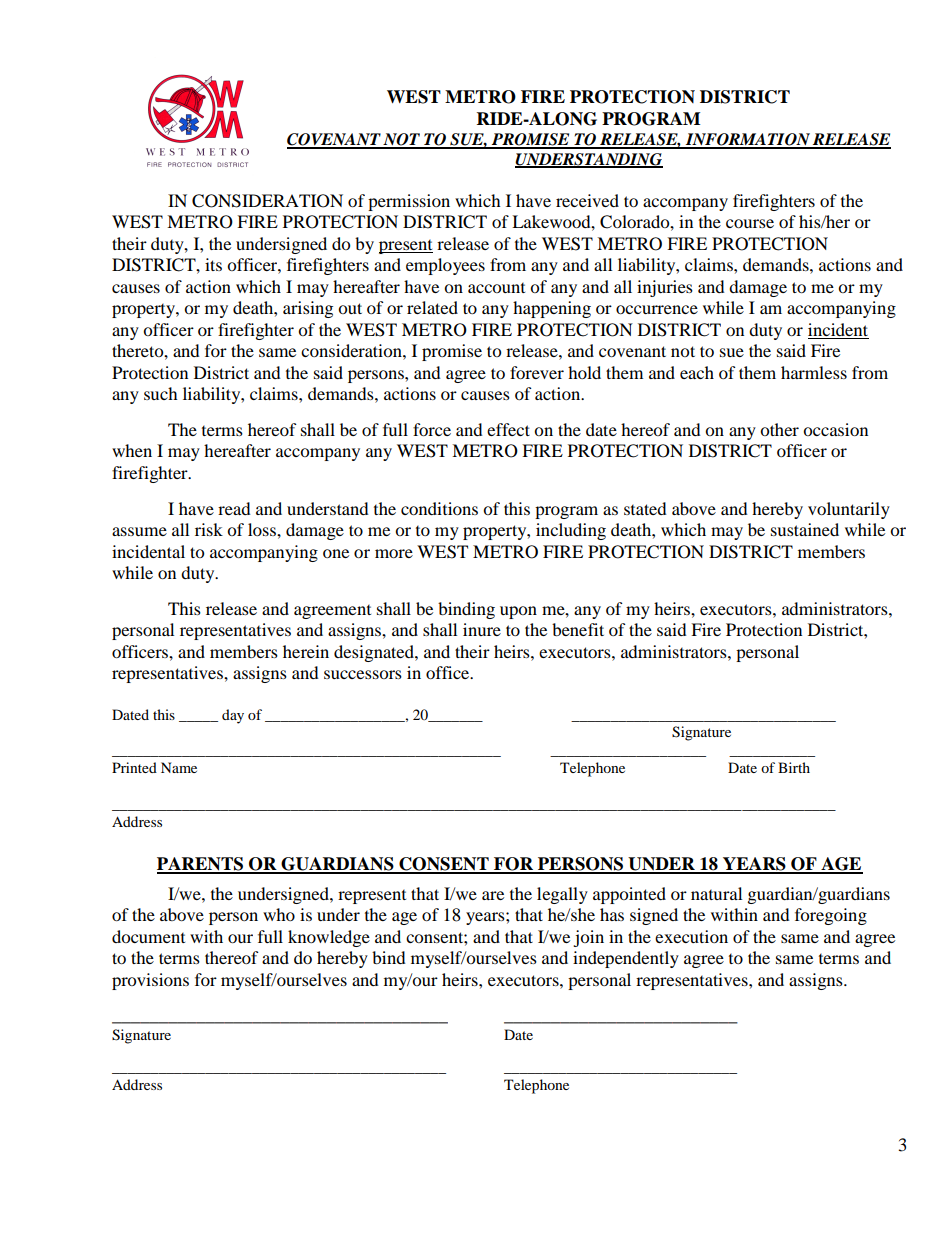 The width and height of the page is (952, 1233). What do you see at coordinates (814, 372) in the page?
I see `harmless` at bounding box center [814, 372].
